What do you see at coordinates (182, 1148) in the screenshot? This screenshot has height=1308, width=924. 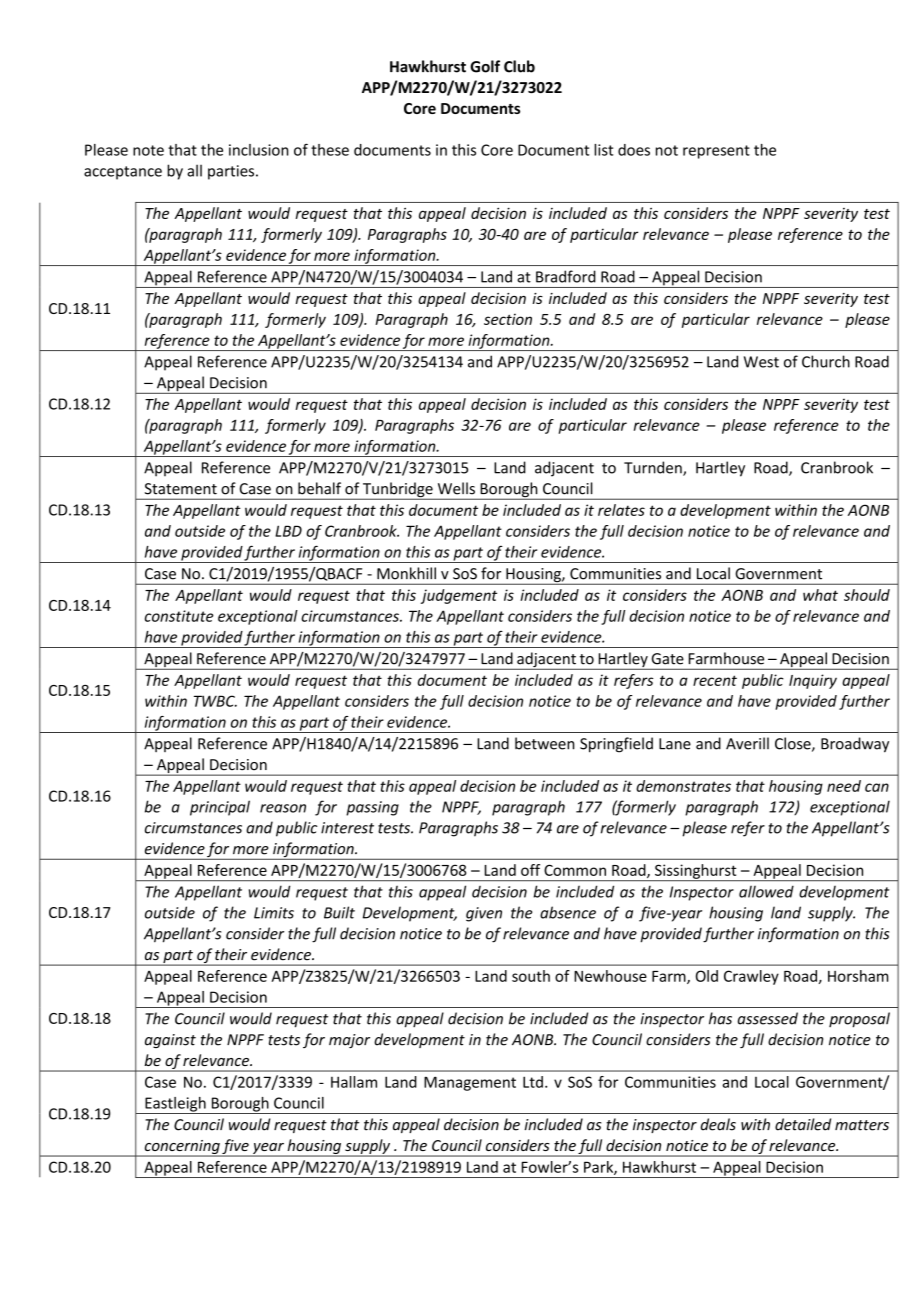 I see `concerning` at bounding box center [182, 1148].
